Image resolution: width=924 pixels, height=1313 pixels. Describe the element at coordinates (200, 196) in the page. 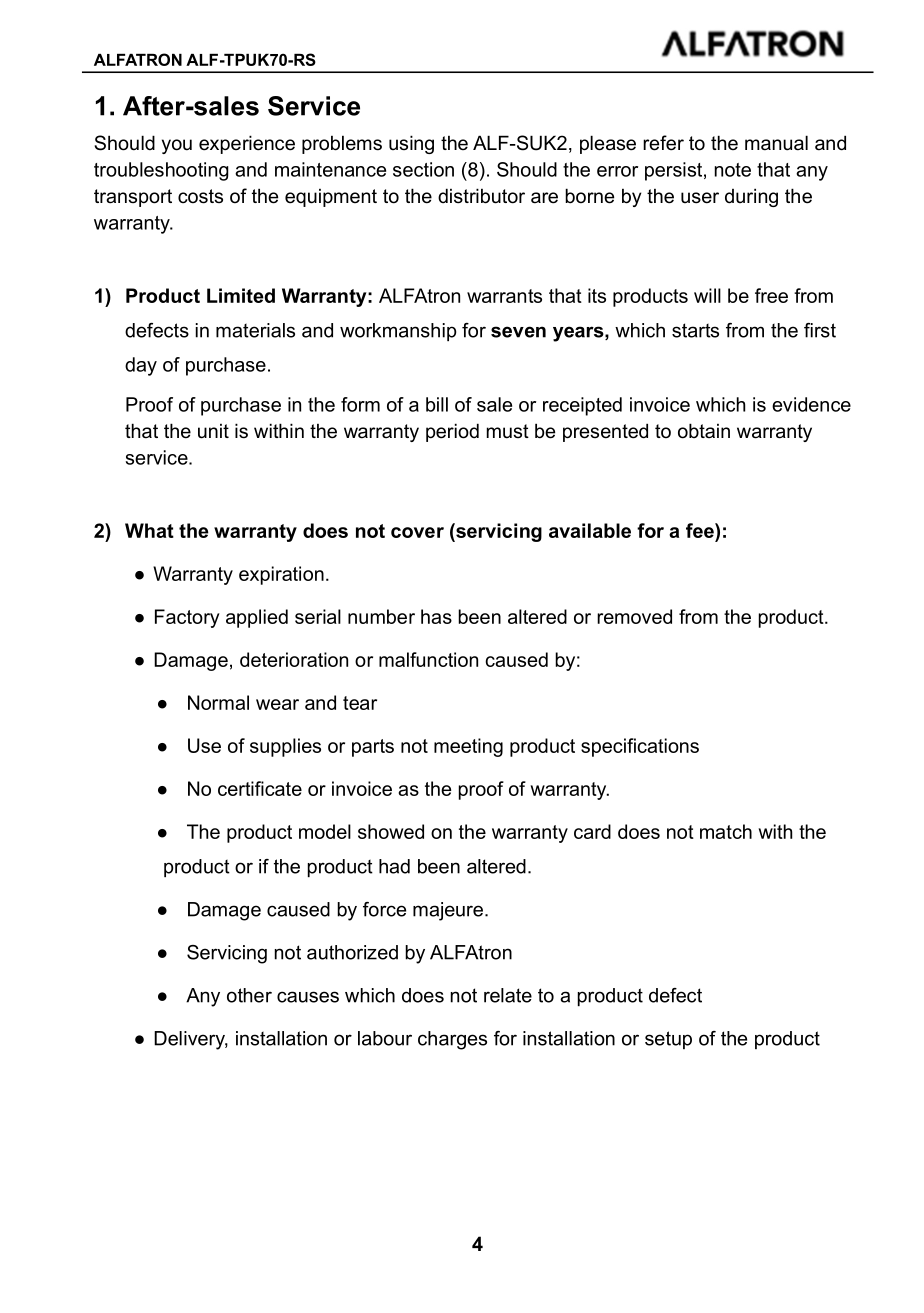

I see `costs` at that location.
